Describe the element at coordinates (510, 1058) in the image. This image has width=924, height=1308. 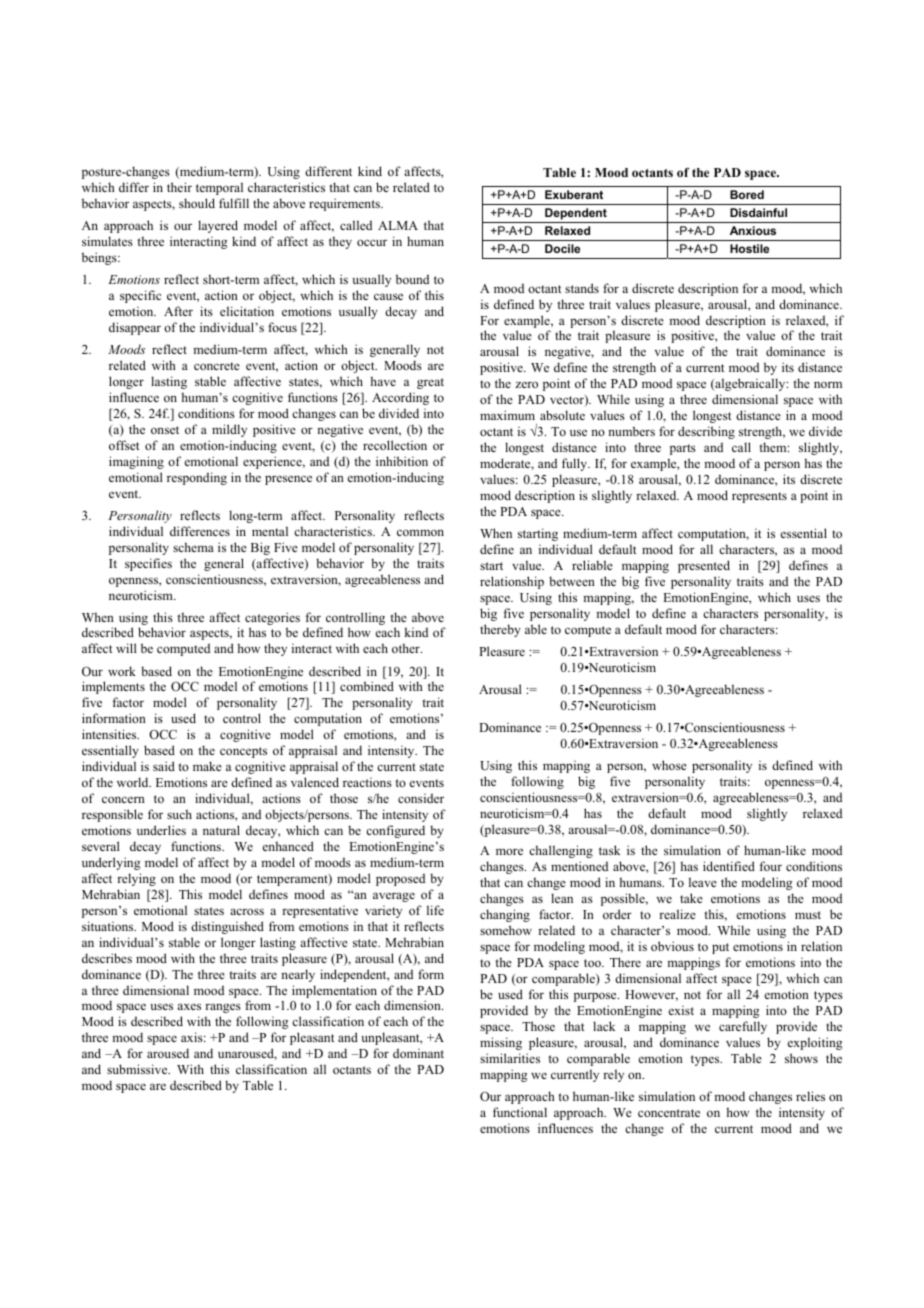
I see `similarities` at that location.
